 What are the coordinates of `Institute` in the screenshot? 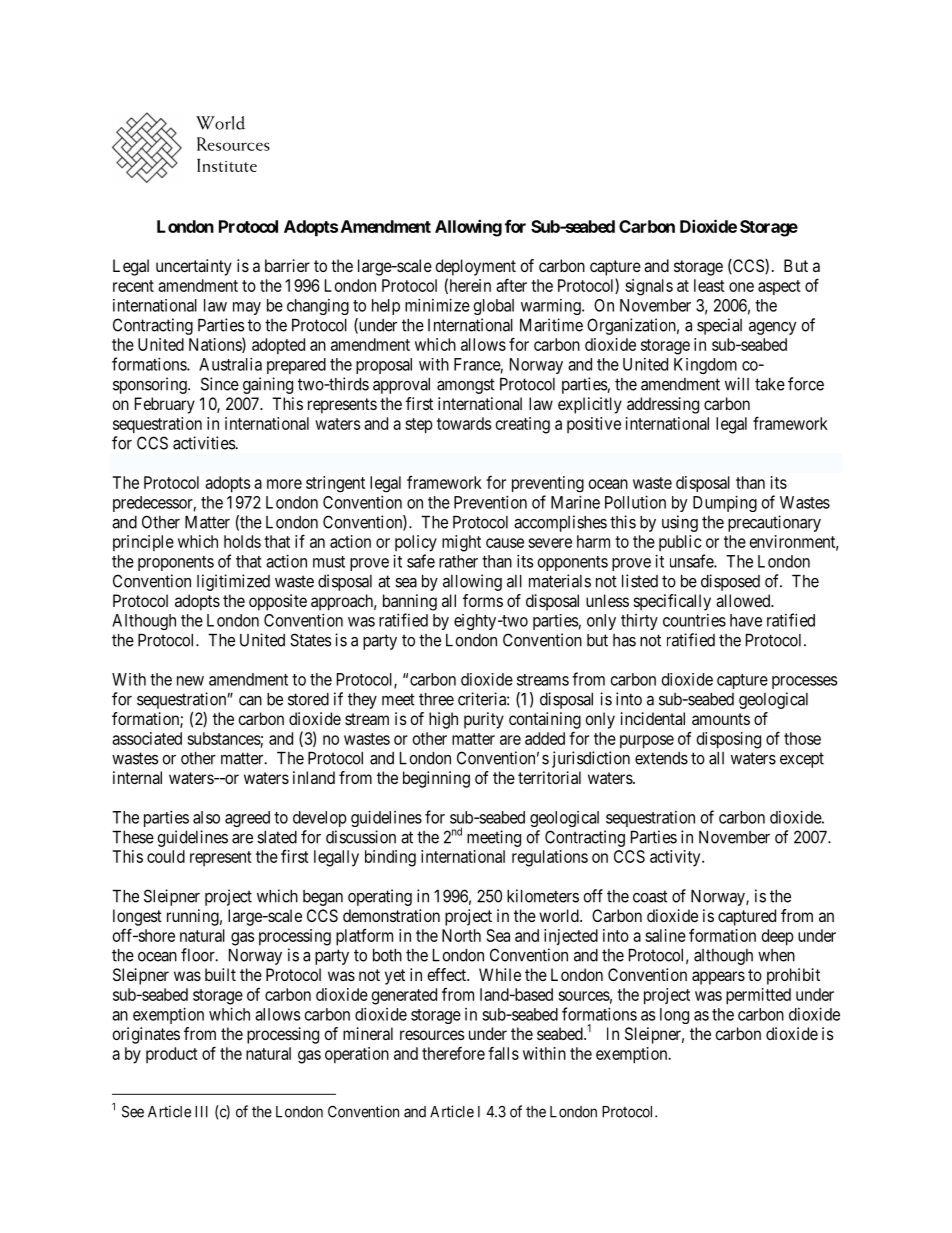 It's located at (227, 165).
